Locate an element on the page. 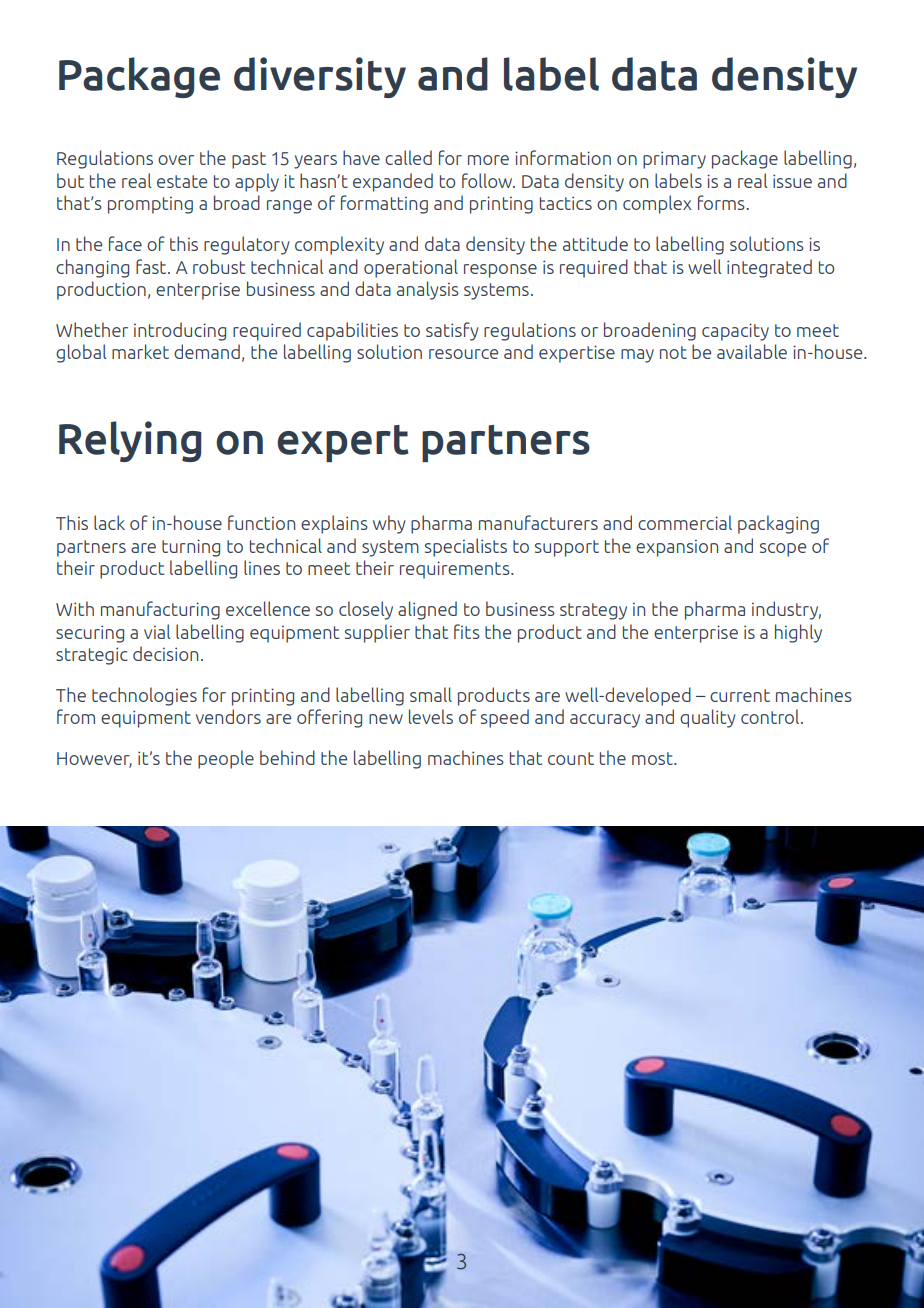 Image resolution: width=924 pixels, height=1308 pixels. levels is located at coordinates (431, 716).
